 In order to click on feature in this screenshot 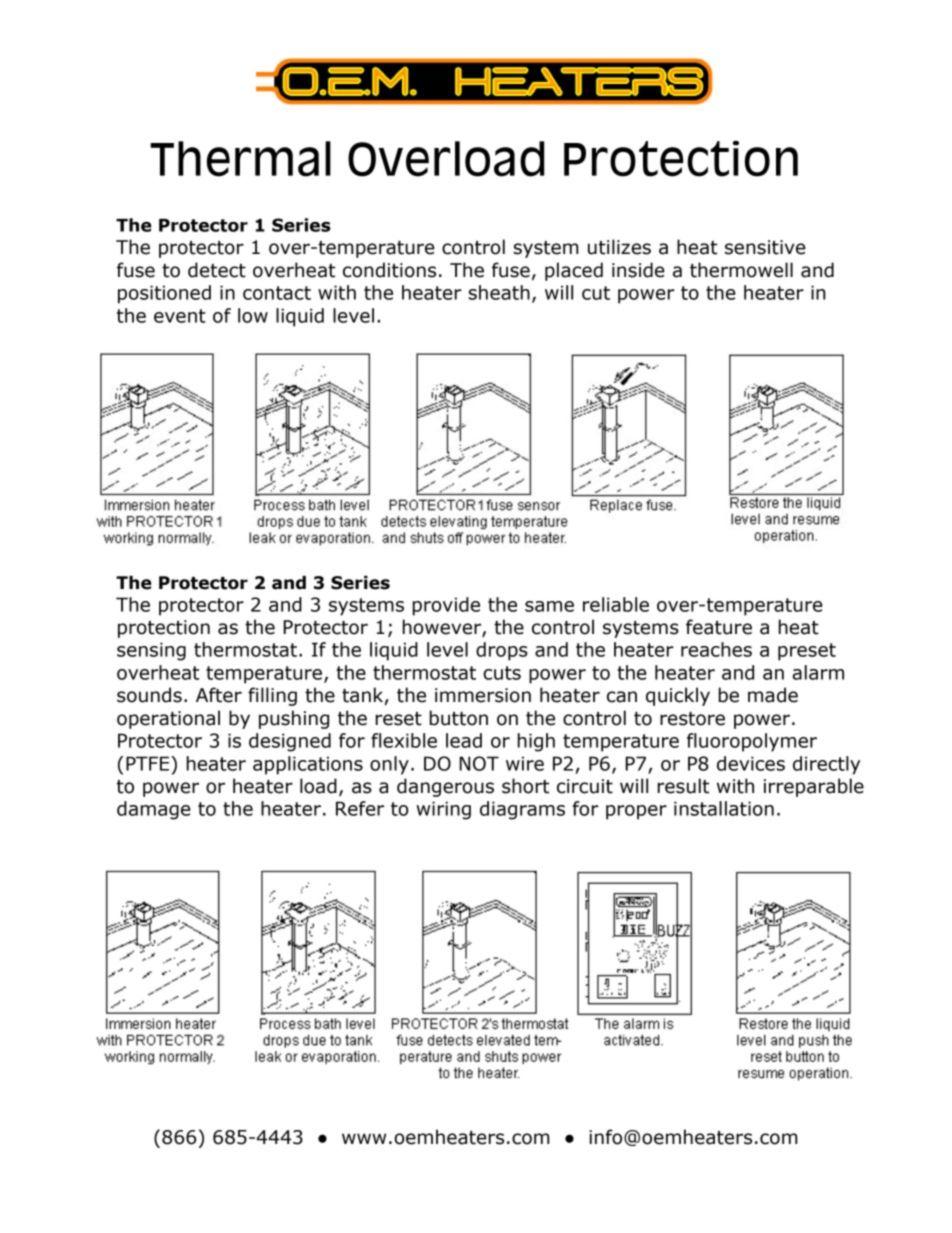, I will do `click(719, 627)`.
